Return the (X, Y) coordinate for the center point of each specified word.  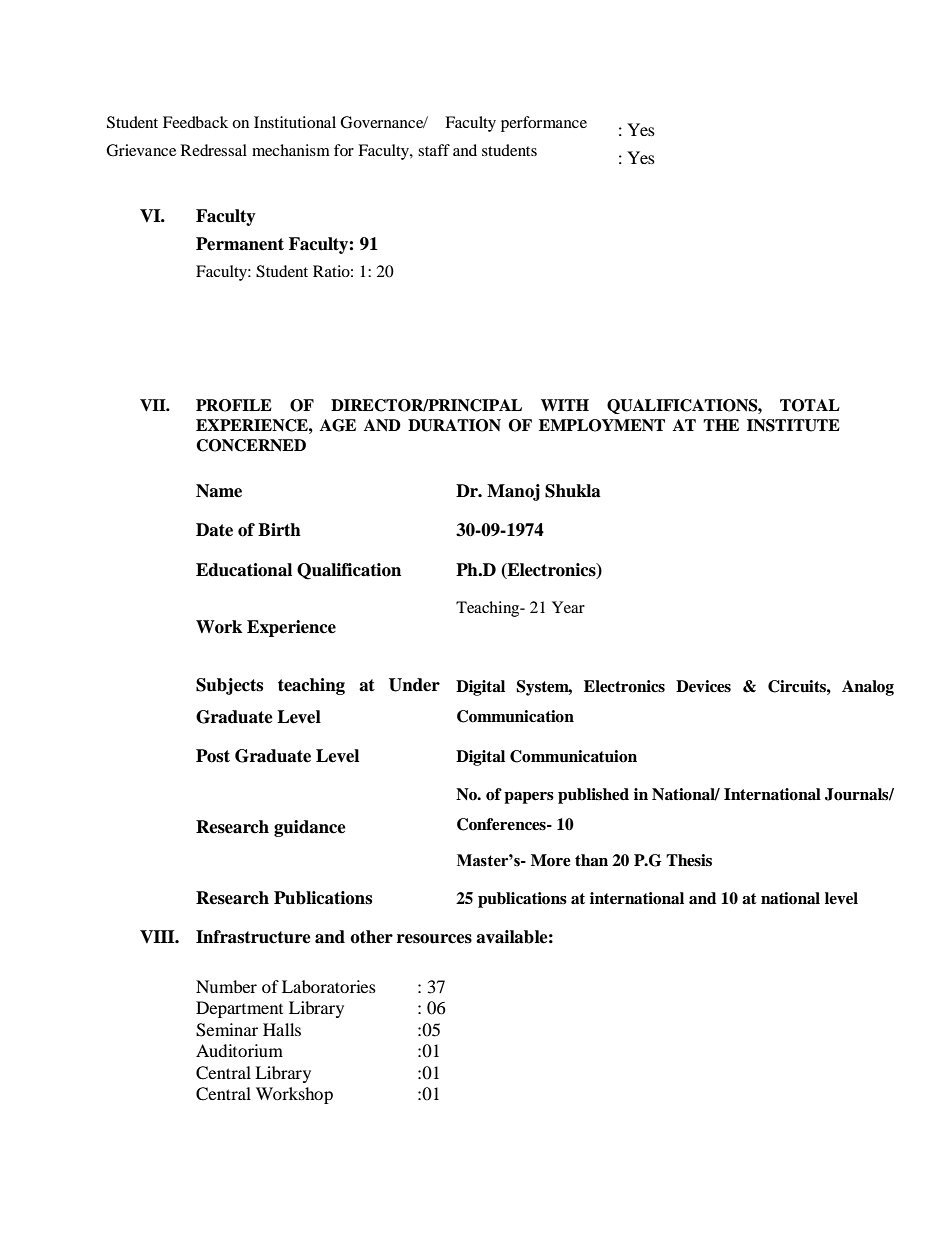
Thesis (689, 860)
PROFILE (234, 405)
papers (529, 798)
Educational (244, 570)
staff (434, 150)
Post (213, 756)
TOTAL (810, 405)
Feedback (195, 122)
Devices (703, 686)
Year (568, 607)
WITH (565, 405)
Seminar (227, 1030)
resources (434, 939)
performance (544, 124)
